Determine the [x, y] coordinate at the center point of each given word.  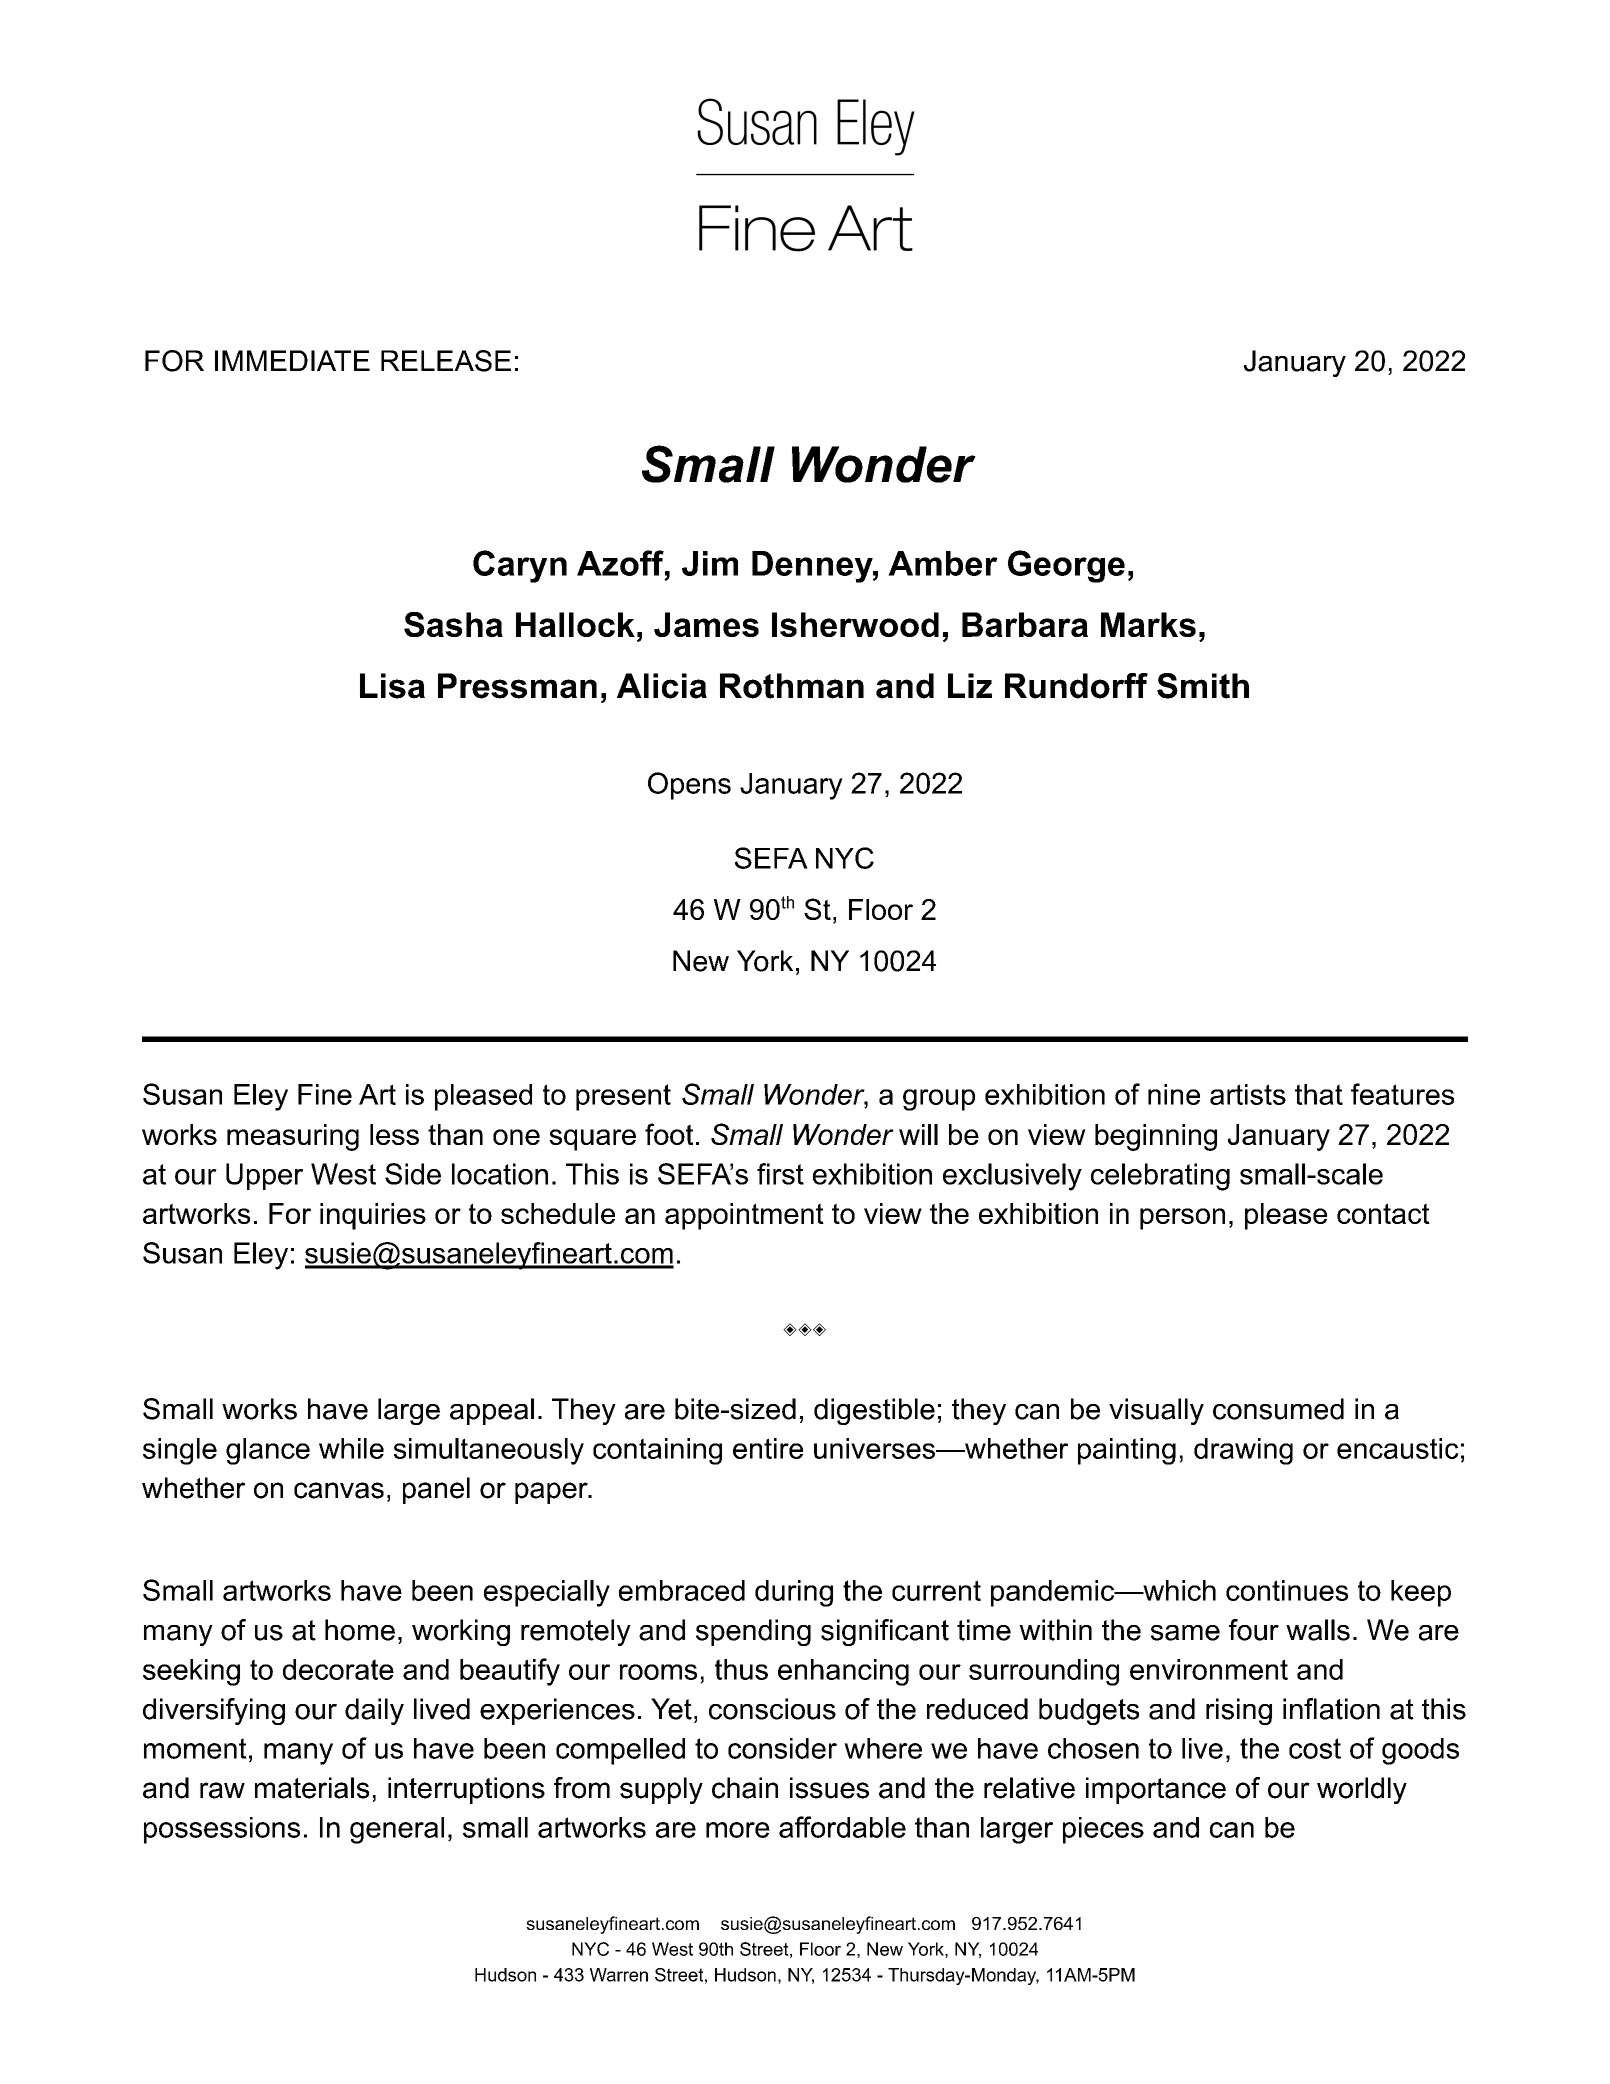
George [1066, 566]
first [780, 1174]
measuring [293, 1137]
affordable [842, 1827]
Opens [689, 786]
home [360, 1630]
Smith [1203, 686]
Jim [710, 563]
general [397, 1830]
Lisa [392, 686]
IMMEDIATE [292, 360]
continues [1287, 1590]
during [794, 1593]
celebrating [1160, 1177]
